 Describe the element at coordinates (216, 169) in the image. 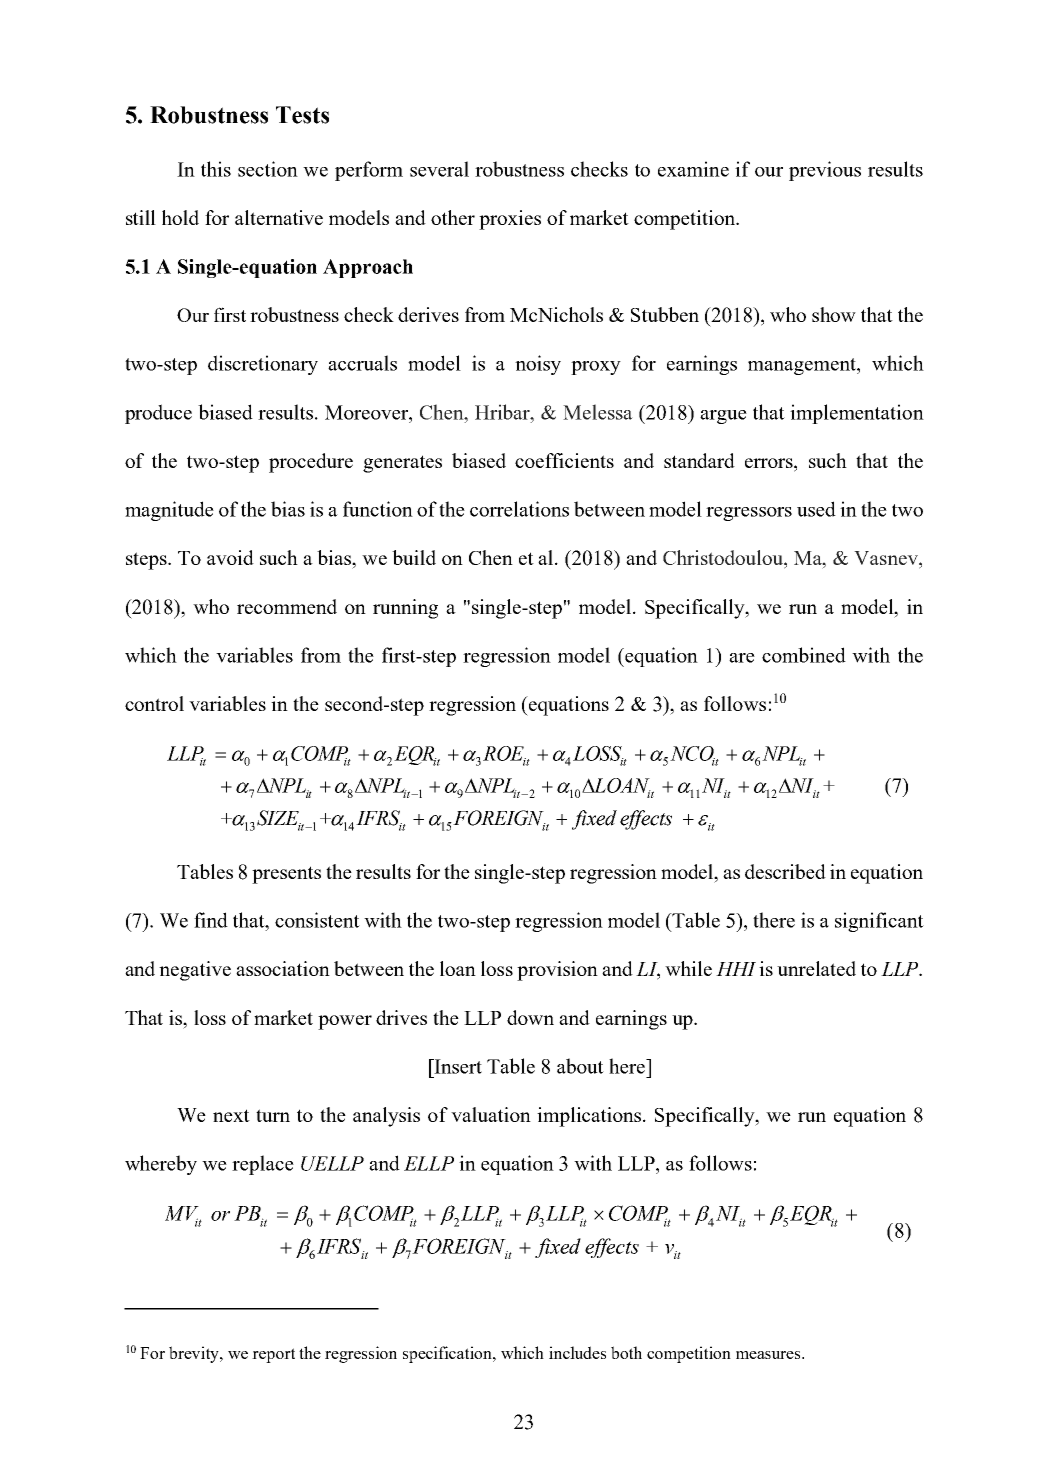

I see `this` at that location.
